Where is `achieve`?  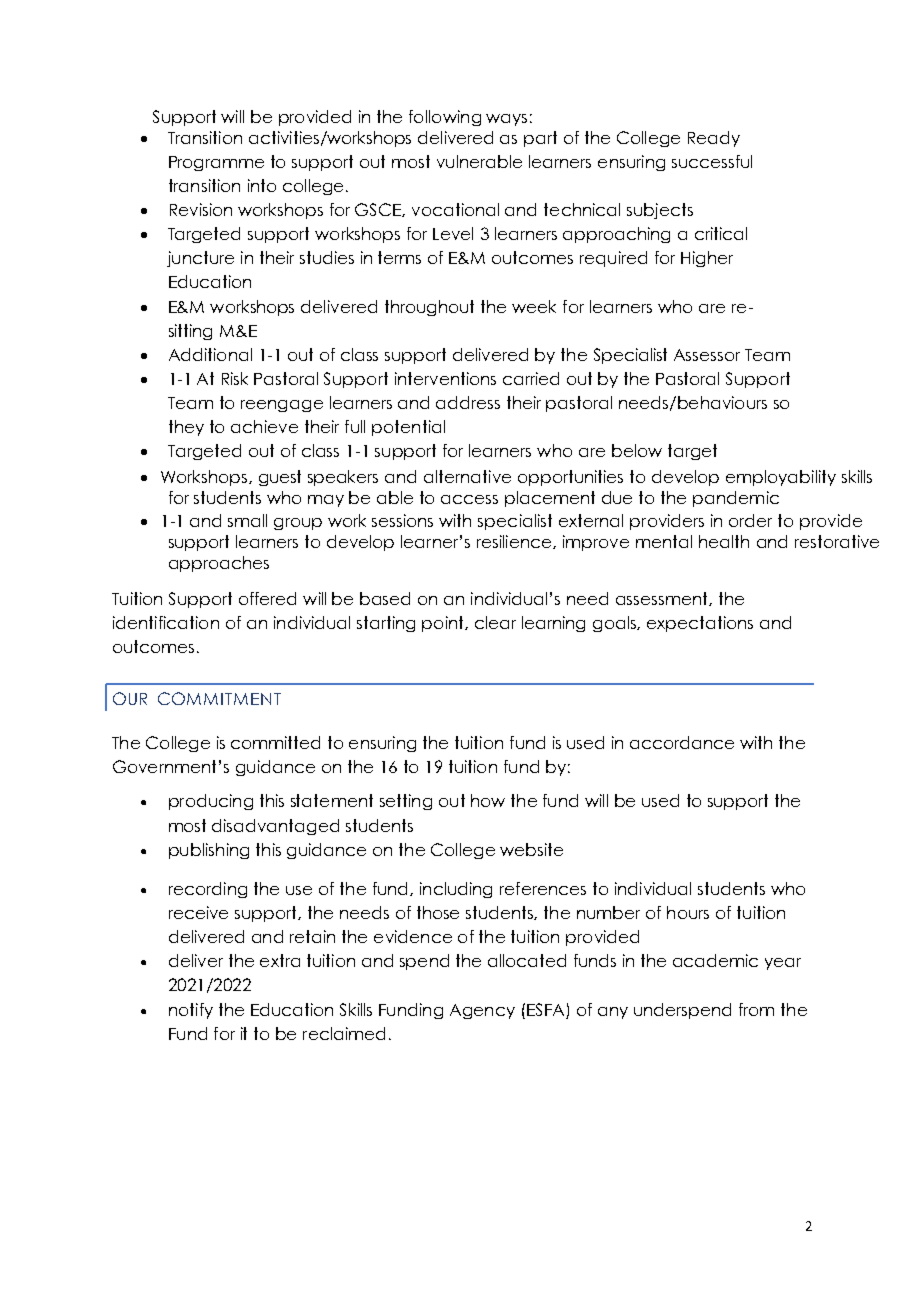
achieve is located at coordinates (264, 426).
